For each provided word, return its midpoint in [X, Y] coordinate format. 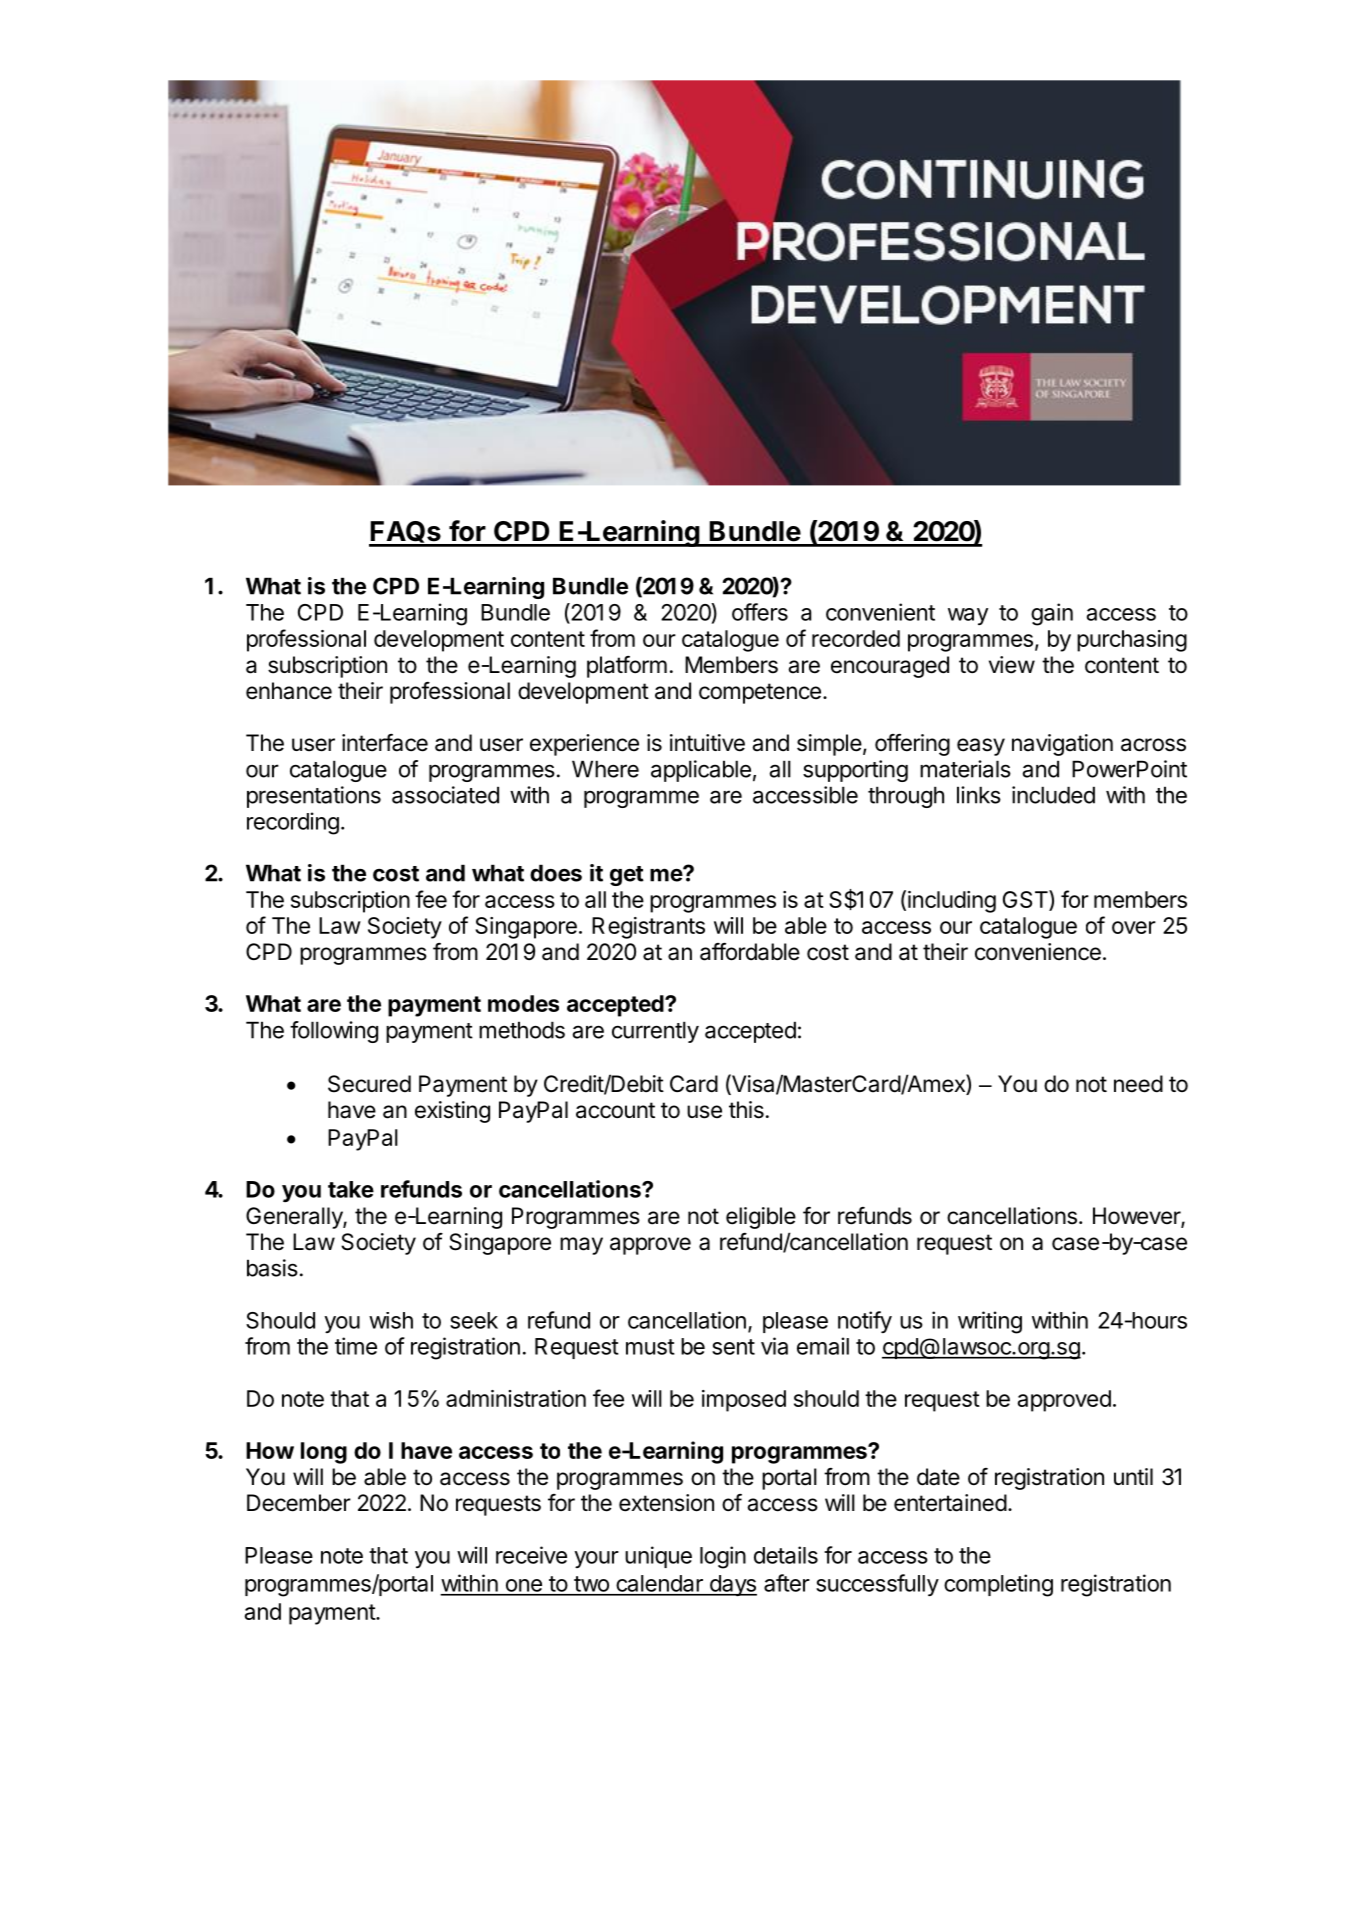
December [299, 1503]
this [746, 1110]
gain [1052, 614]
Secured [369, 1084]
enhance [289, 691]
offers [760, 612]
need [1138, 1084]
